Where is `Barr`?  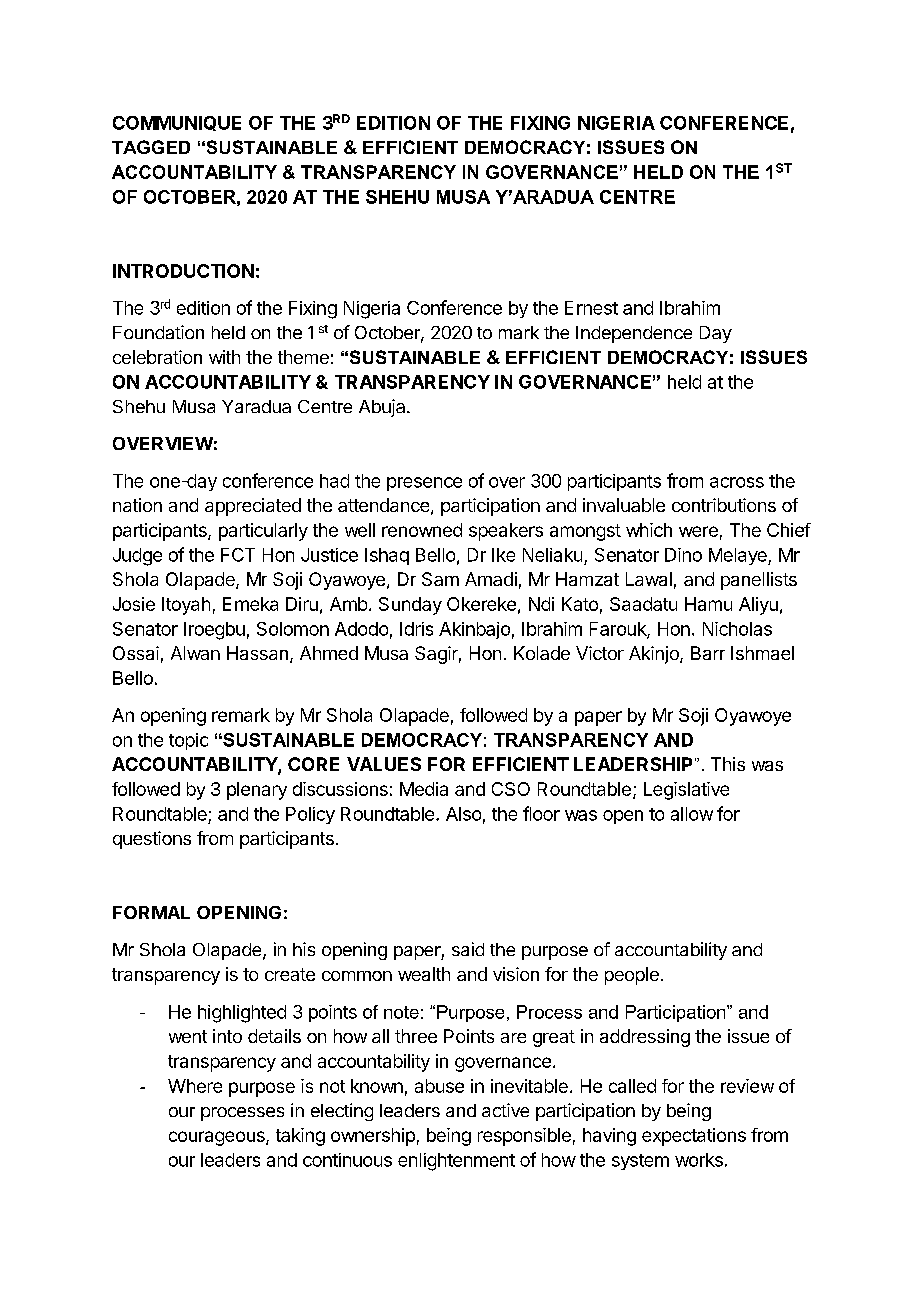
Barr is located at coordinates (708, 653).
